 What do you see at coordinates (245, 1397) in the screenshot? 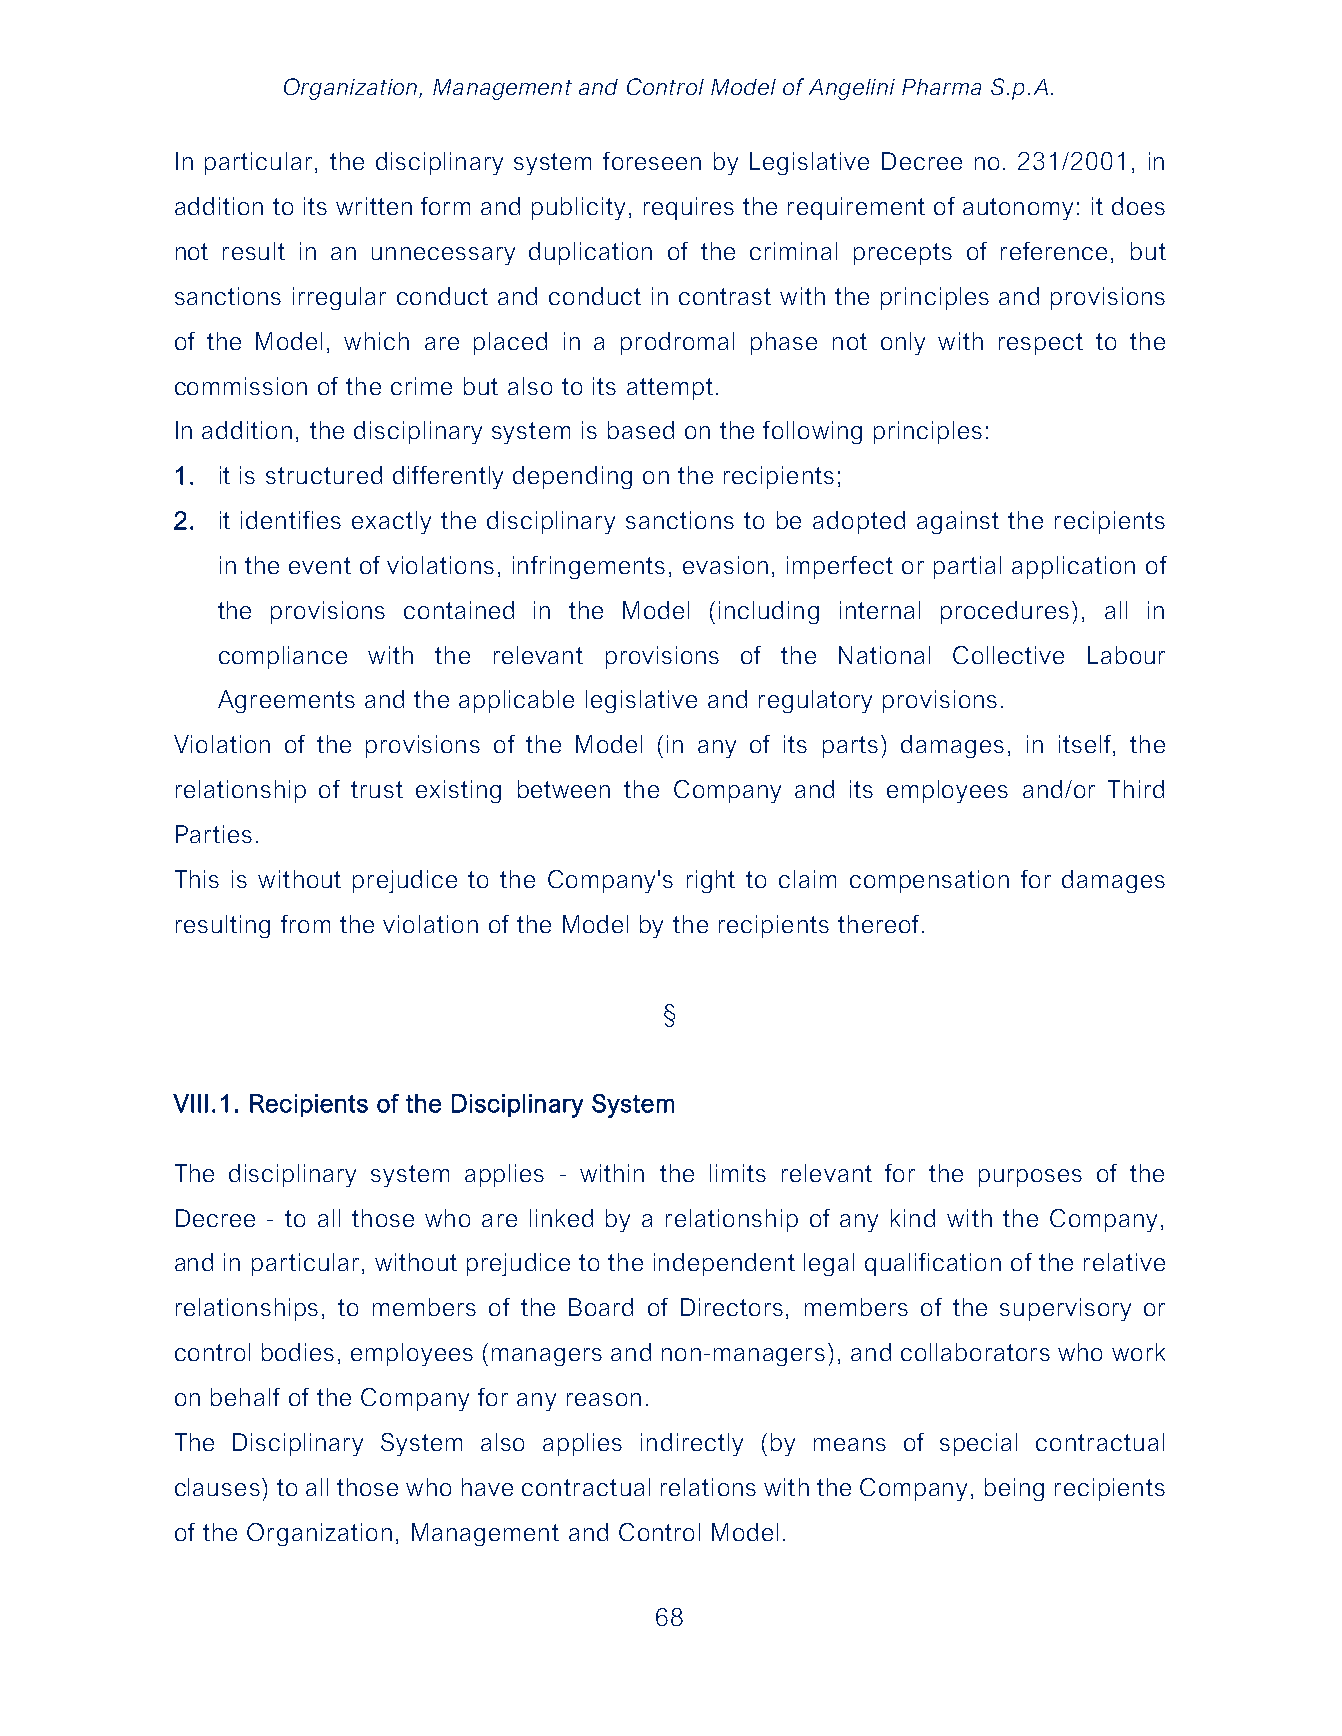
I see `behalf` at bounding box center [245, 1397].
